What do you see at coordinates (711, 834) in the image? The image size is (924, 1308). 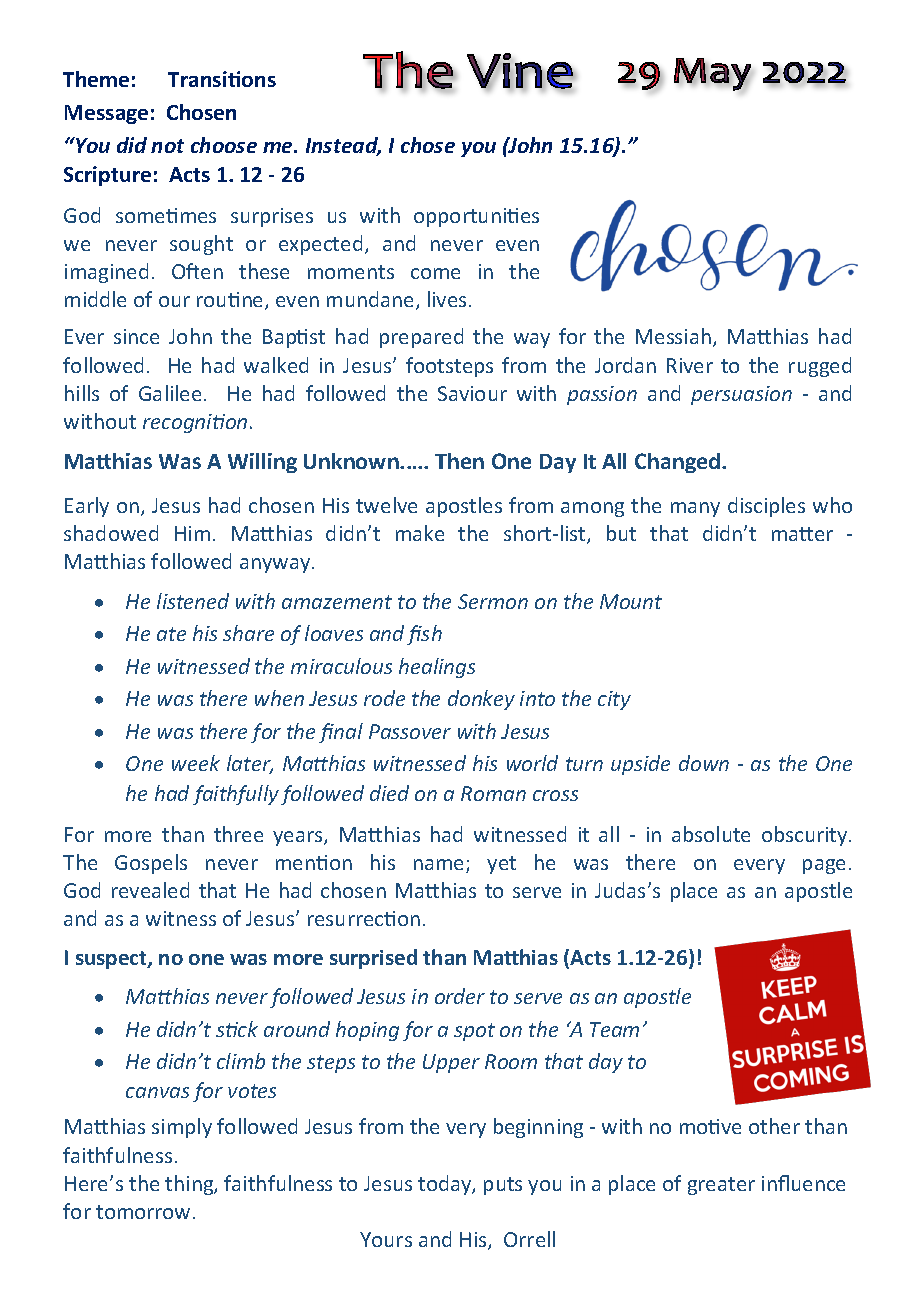 I see `absolute` at bounding box center [711, 834].
